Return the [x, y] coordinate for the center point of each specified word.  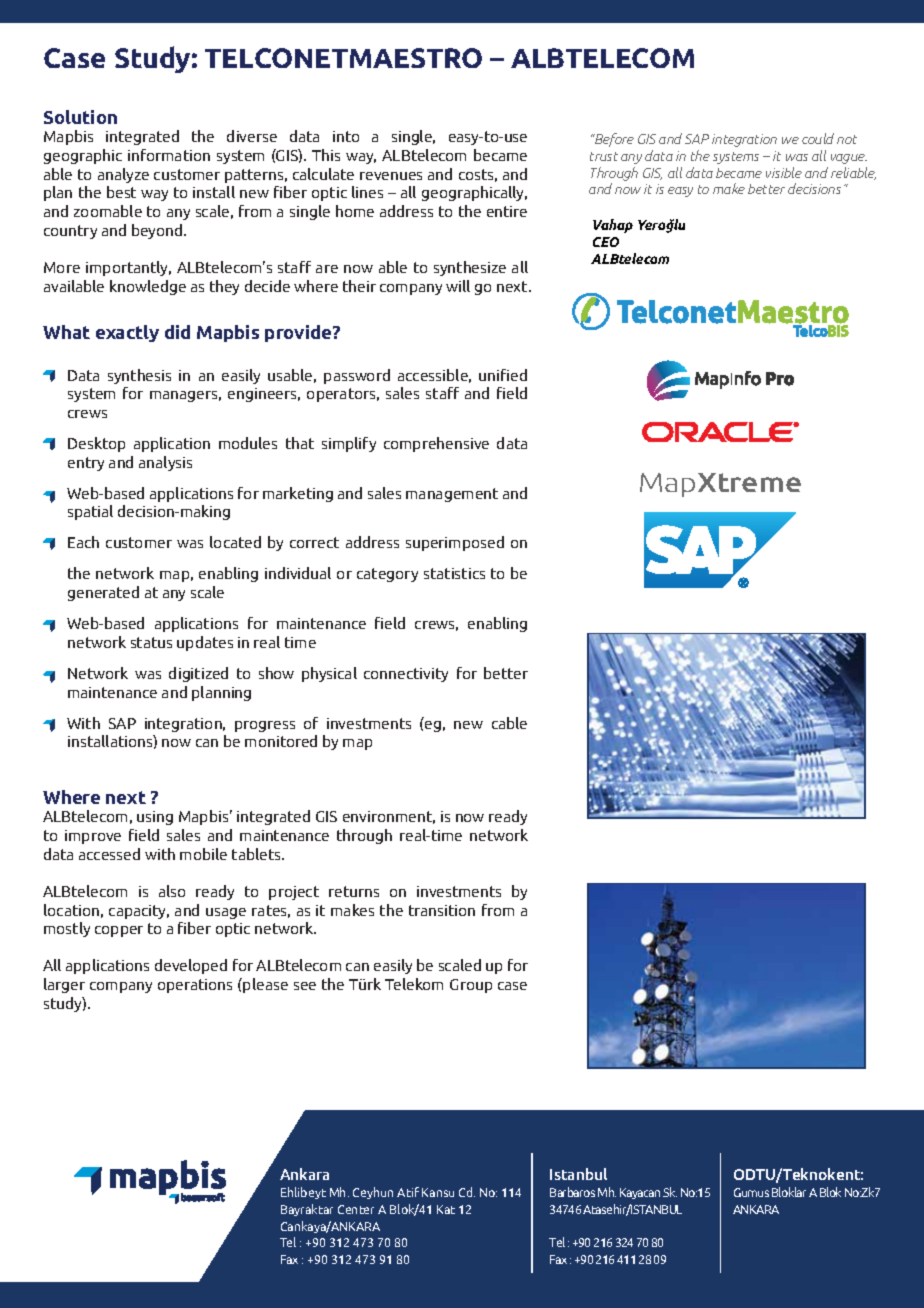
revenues [391, 176]
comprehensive [436, 444]
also [172, 891]
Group [471, 986]
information [169, 155]
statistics [454, 573]
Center [356, 1209]
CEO [606, 242]
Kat [446, 1209]
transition [442, 910]
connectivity [406, 675]
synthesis [139, 376]
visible [784, 172]
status [151, 642]
